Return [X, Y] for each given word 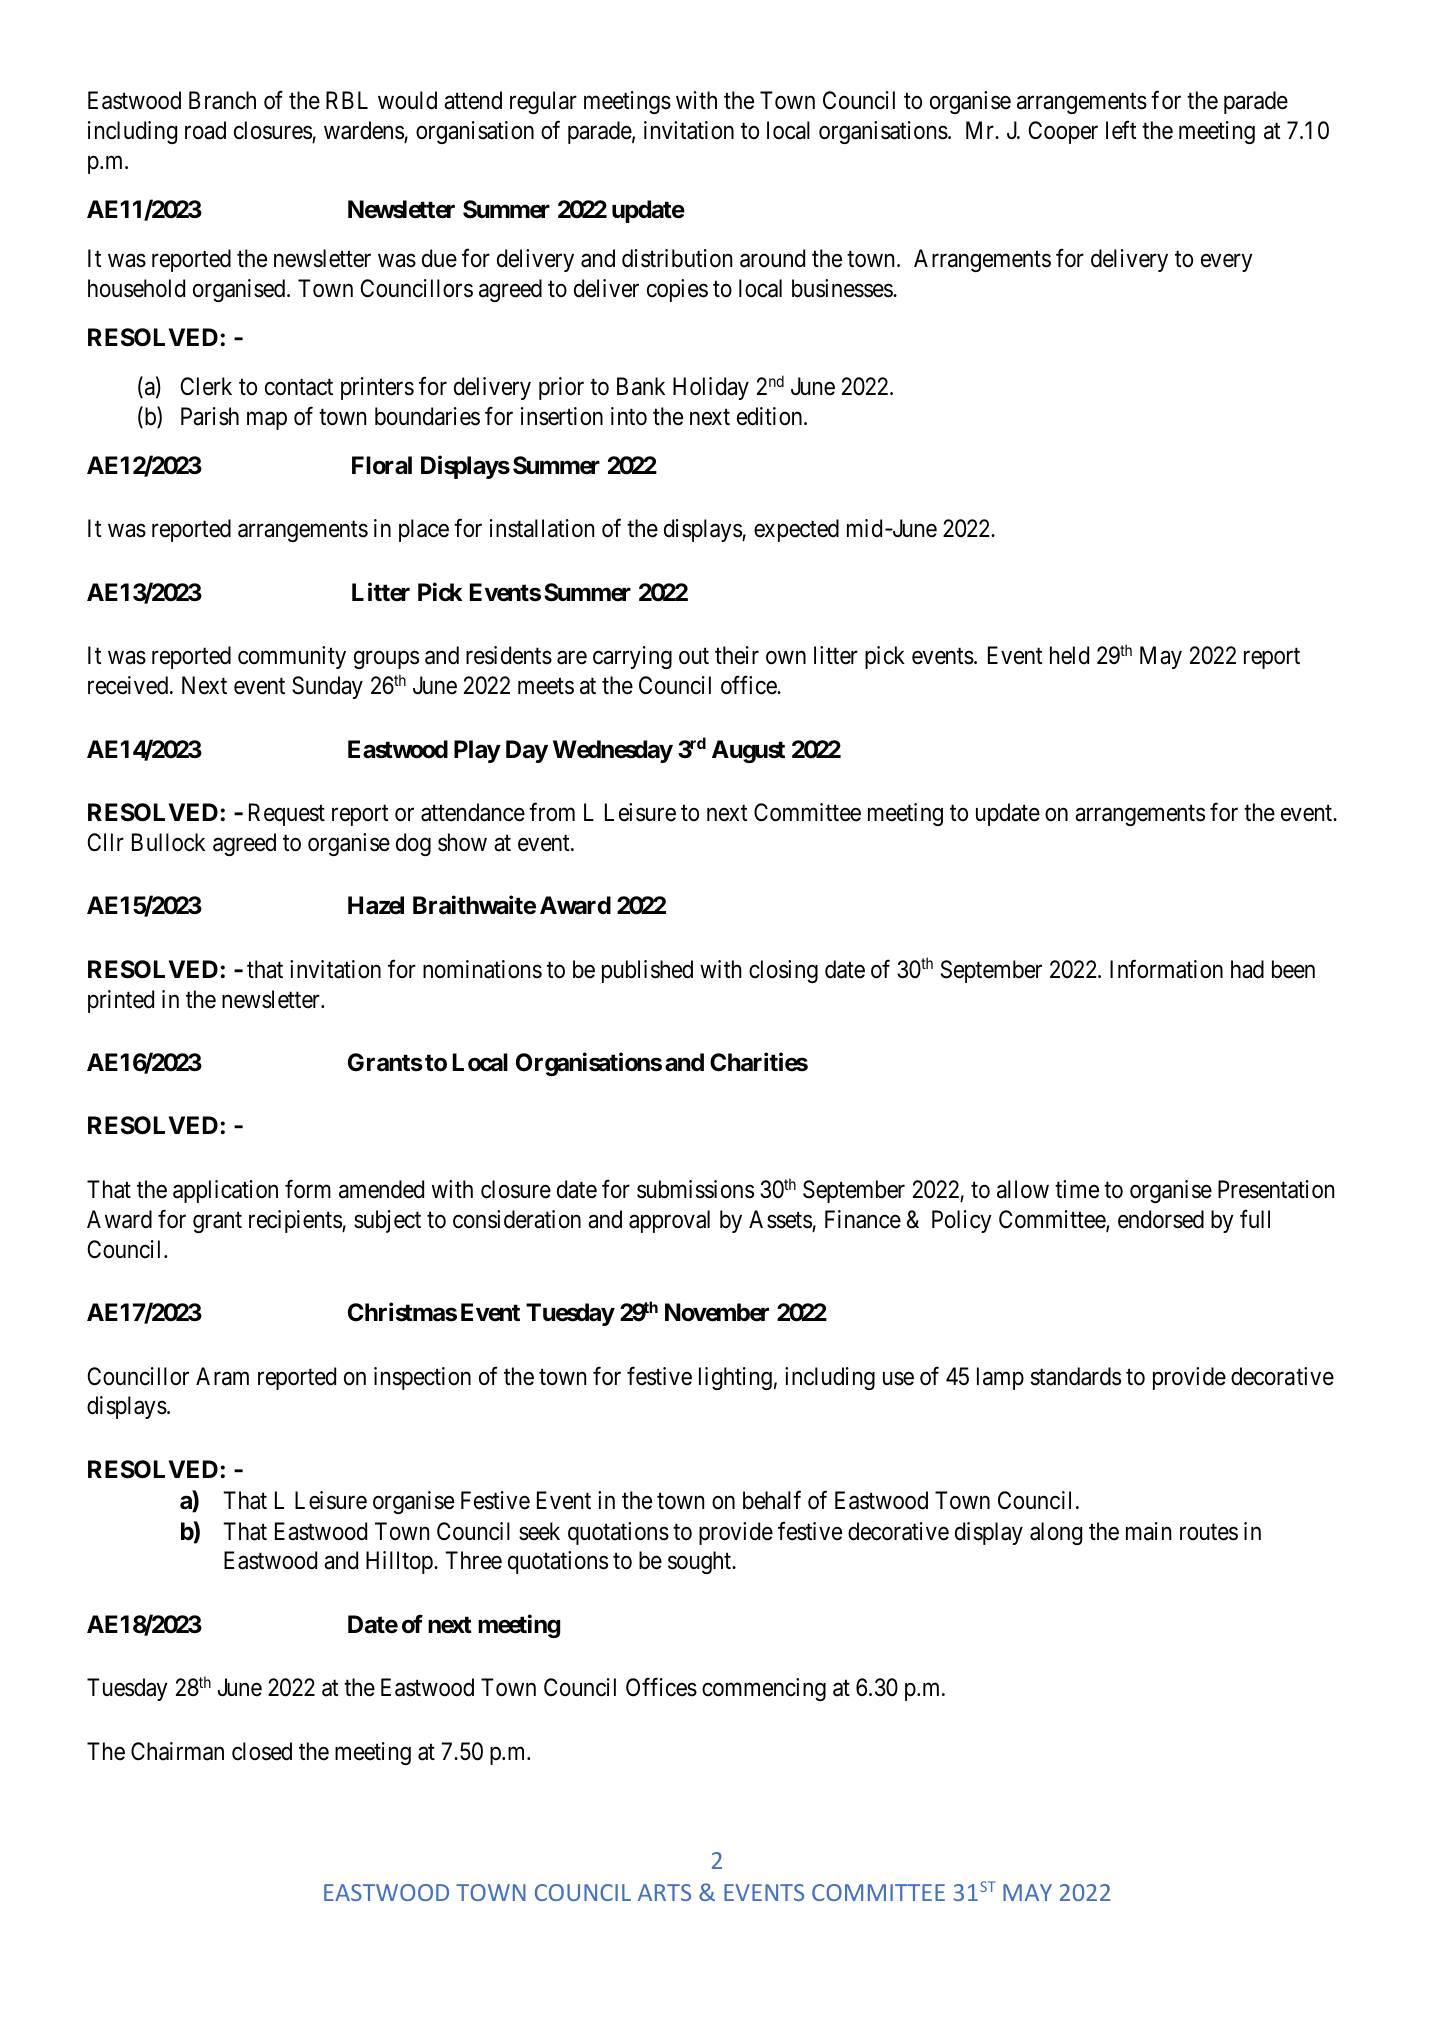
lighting [735, 1378]
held [1069, 655]
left [1121, 130]
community [292, 657]
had [1247, 969]
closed [262, 1751]
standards [1076, 1376]
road [205, 130]
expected [796, 530]
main [1148, 1531]
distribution [677, 258]
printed [121, 1001]
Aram [222, 1376]
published [647, 971]
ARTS [664, 1892]
